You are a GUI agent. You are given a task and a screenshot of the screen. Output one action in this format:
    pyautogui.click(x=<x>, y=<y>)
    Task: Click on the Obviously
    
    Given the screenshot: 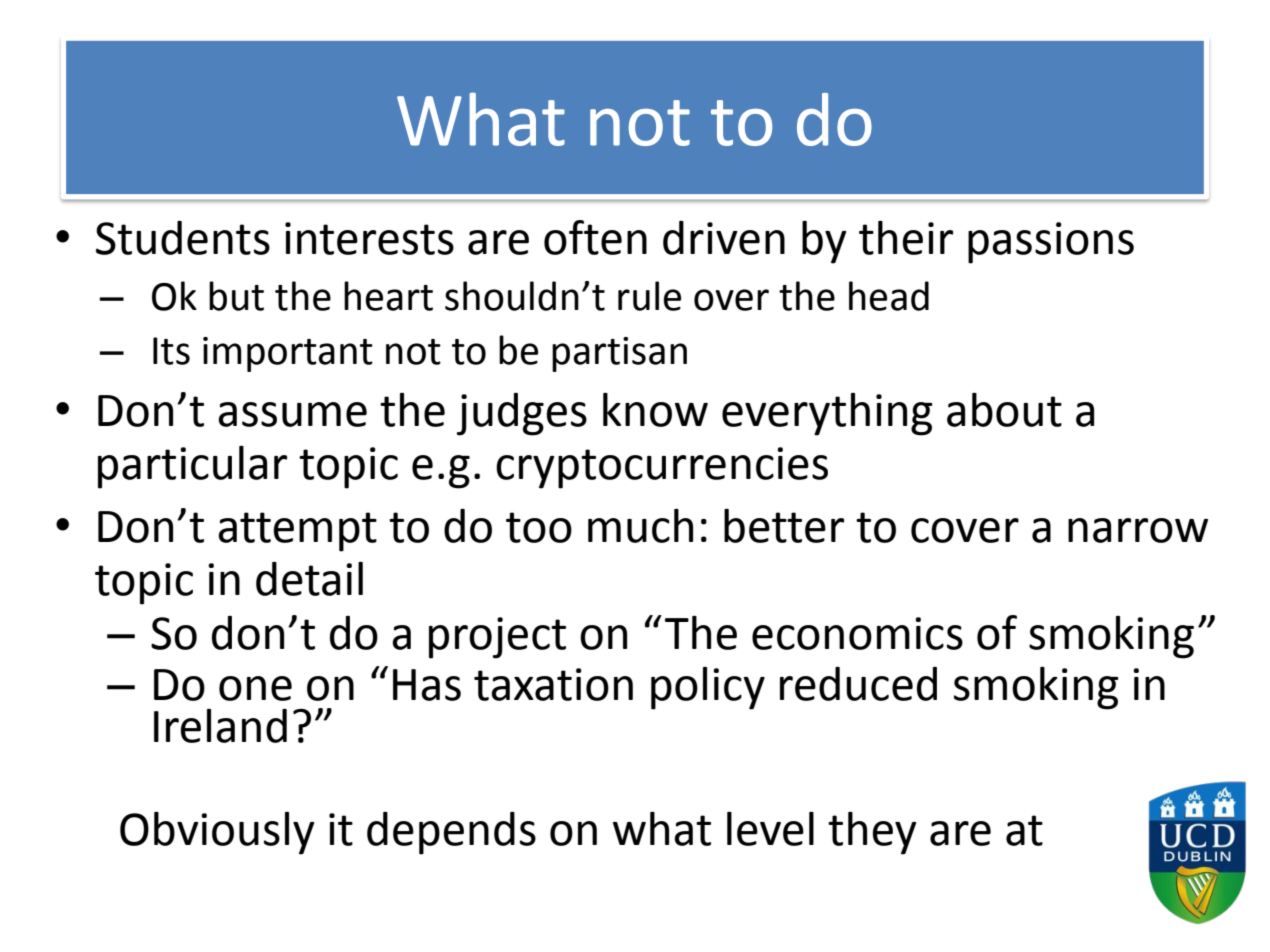 What is the action you would take?
    pyautogui.click(x=217, y=833)
